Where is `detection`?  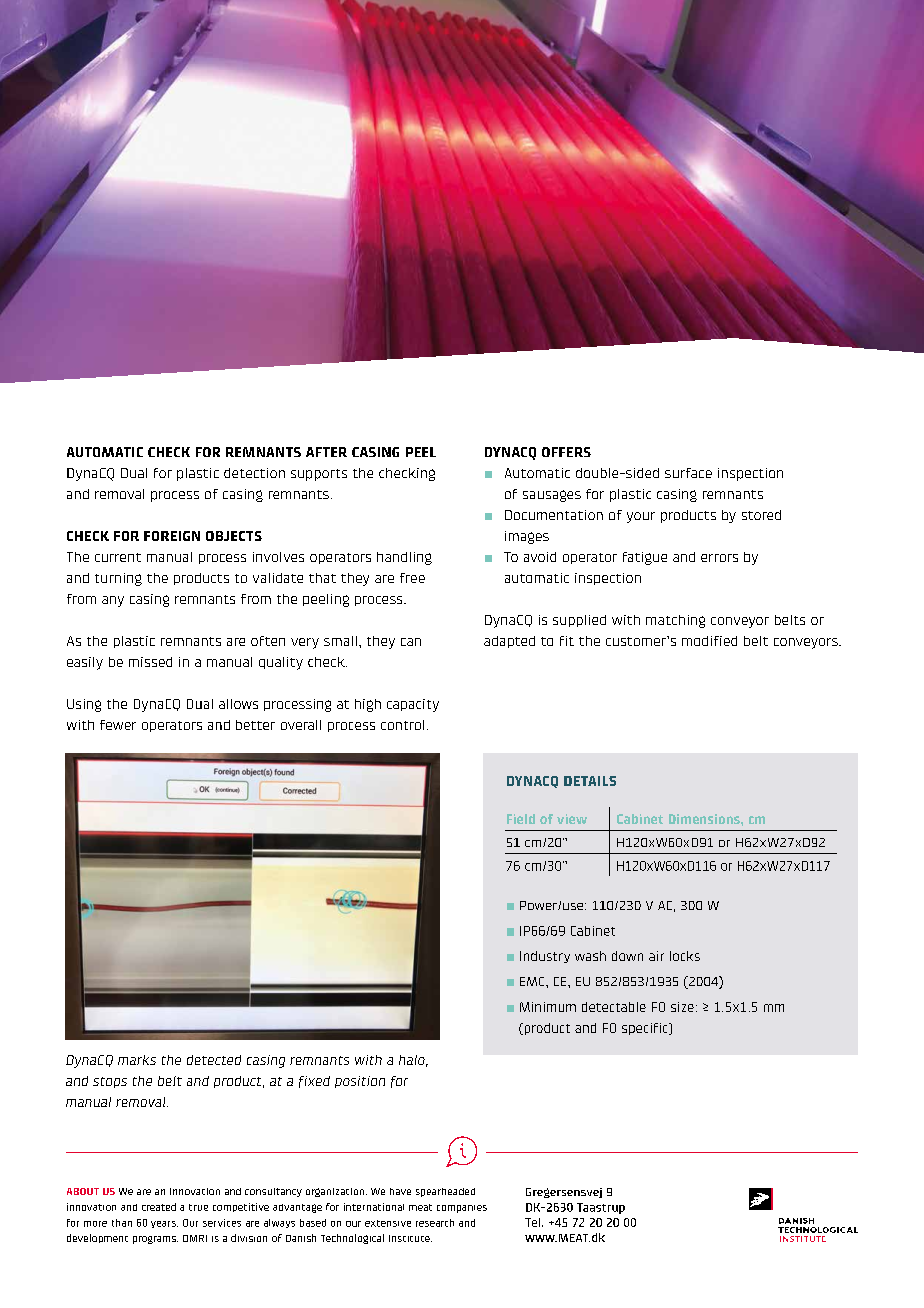 detection is located at coordinates (254, 473).
